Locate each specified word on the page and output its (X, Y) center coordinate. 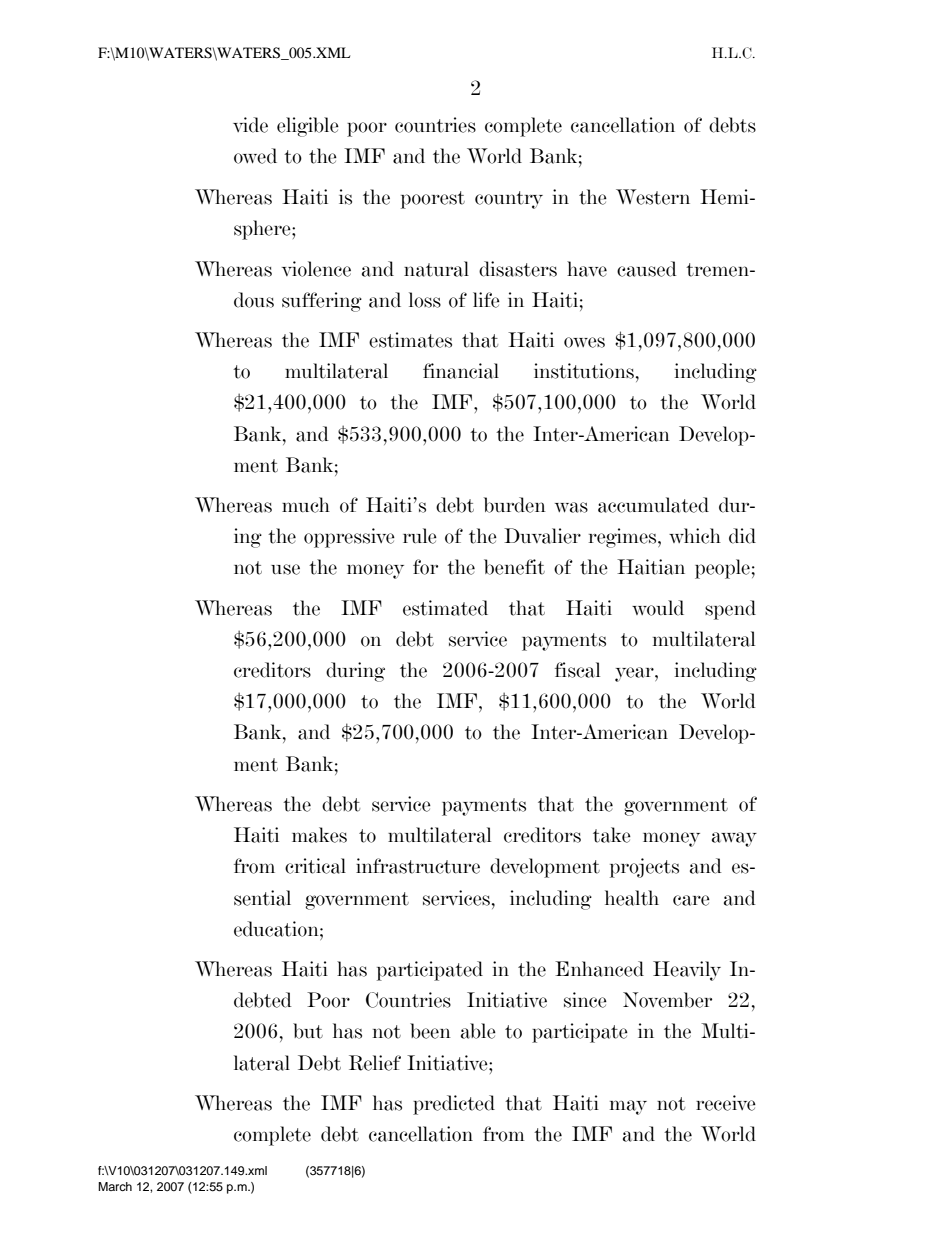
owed (255, 156)
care (691, 900)
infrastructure (418, 866)
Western (653, 197)
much (306, 505)
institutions (584, 371)
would (658, 608)
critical (315, 866)
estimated (445, 608)
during (355, 672)
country (509, 200)
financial (461, 371)
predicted (454, 1105)
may (628, 1107)
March (115, 1186)
